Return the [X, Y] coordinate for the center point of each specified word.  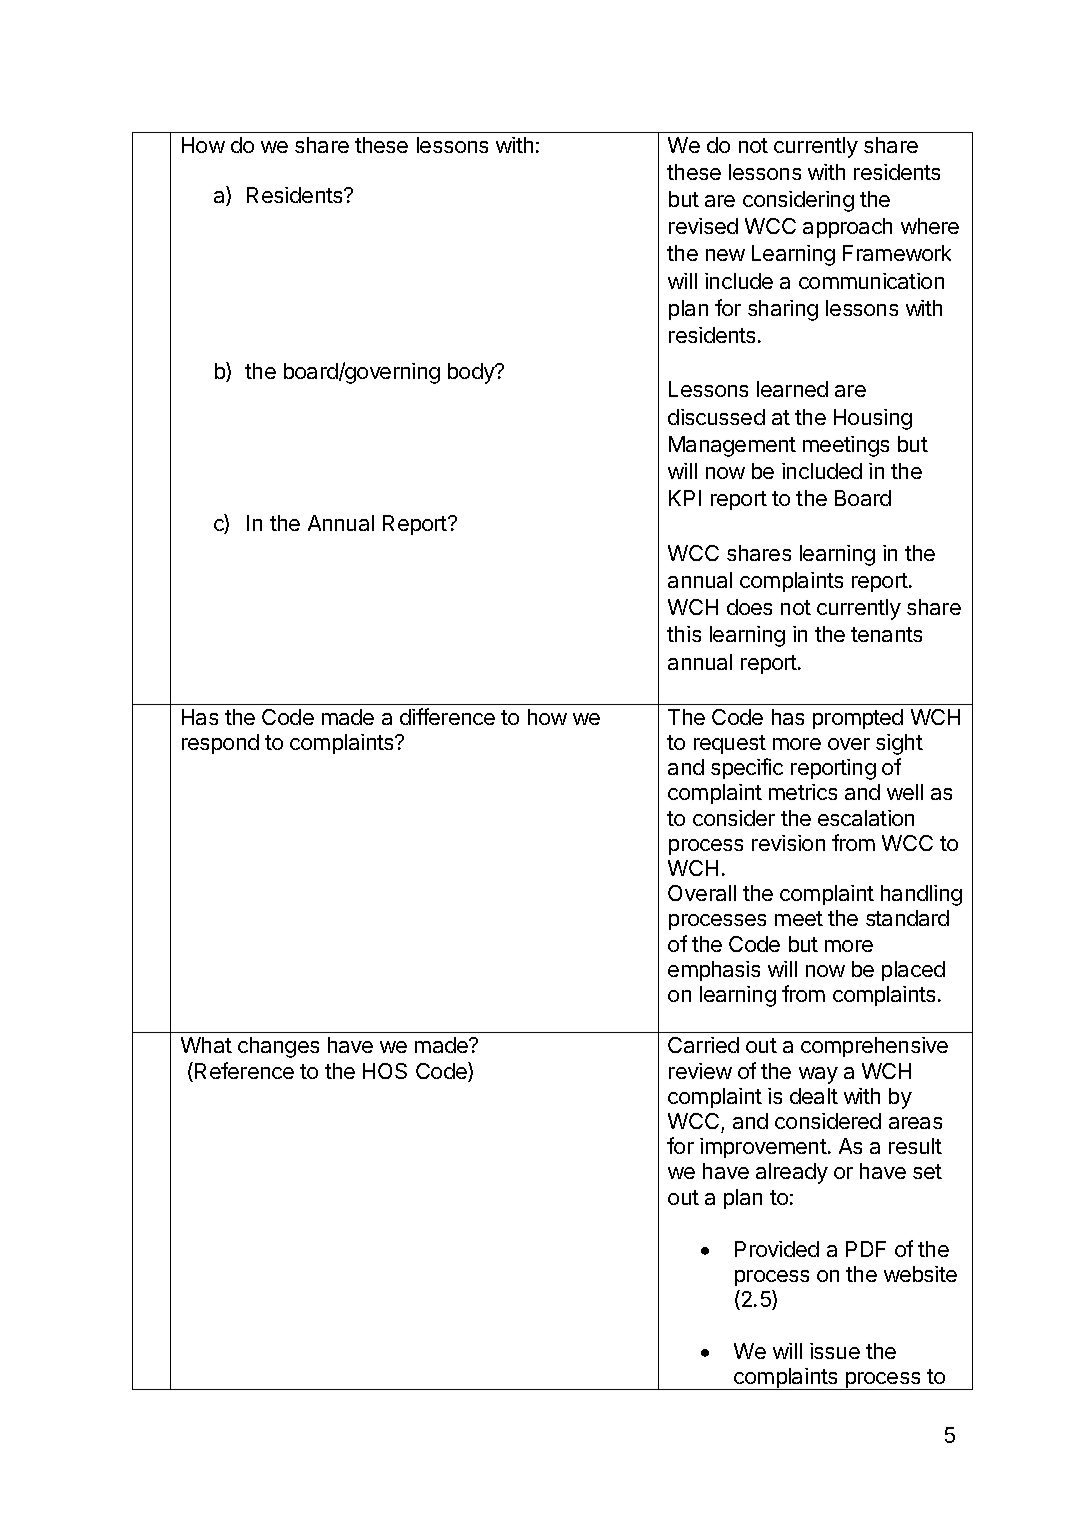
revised [703, 226]
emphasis [714, 971]
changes [278, 1047]
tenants [886, 634]
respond [220, 744]
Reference [244, 1070]
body [472, 373]
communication [871, 281]
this [684, 634]
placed [913, 971]
